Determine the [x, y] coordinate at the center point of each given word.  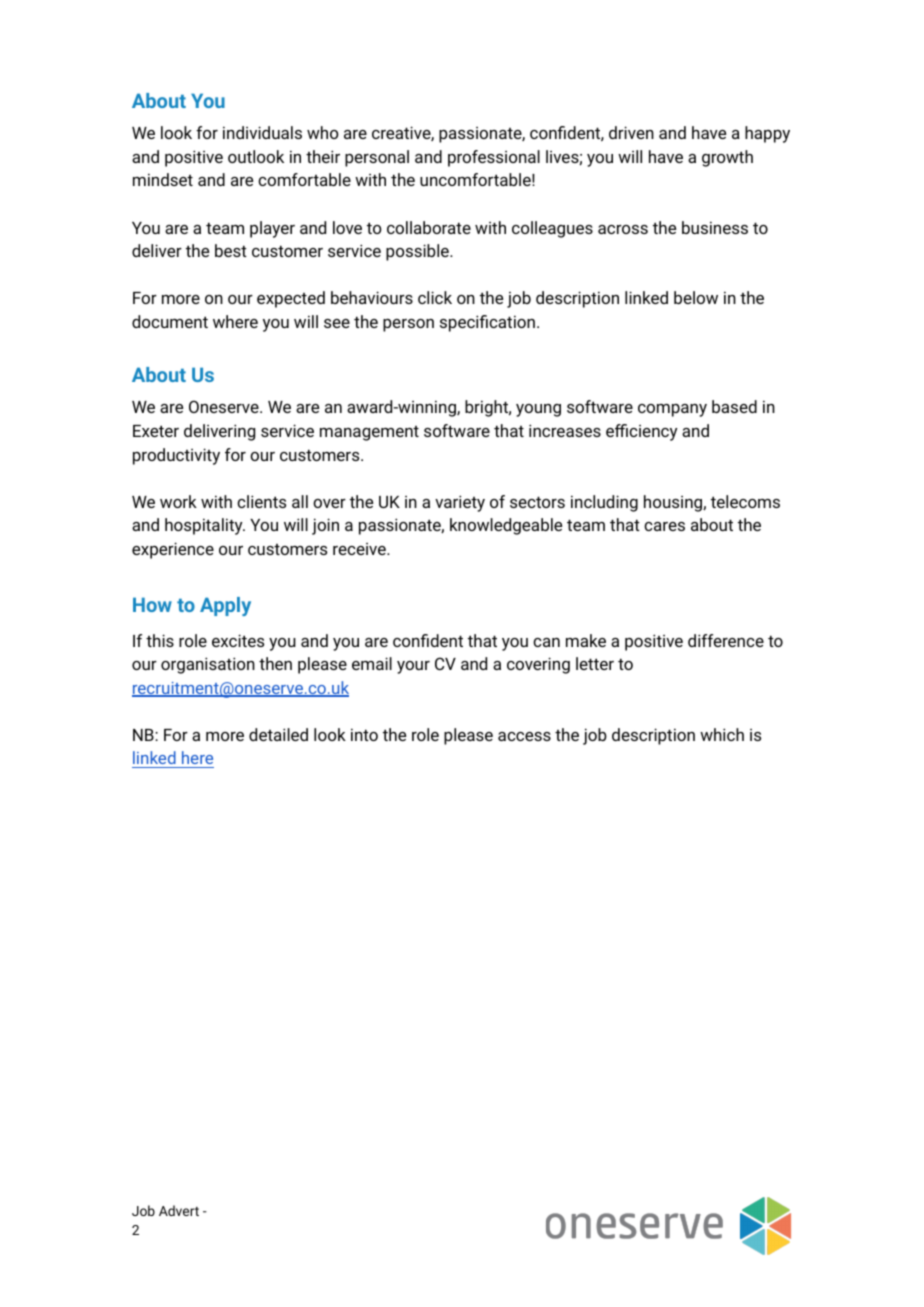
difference [726, 640]
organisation [208, 665]
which [722, 734]
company [672, 410]
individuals [262, 132]
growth [727, 158]
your [413, 667]
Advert [179, 1210]
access [524, 736]
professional [494, 158]
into [364, 734]
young [538, 410]
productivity [176, 456]
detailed [278, 734]
